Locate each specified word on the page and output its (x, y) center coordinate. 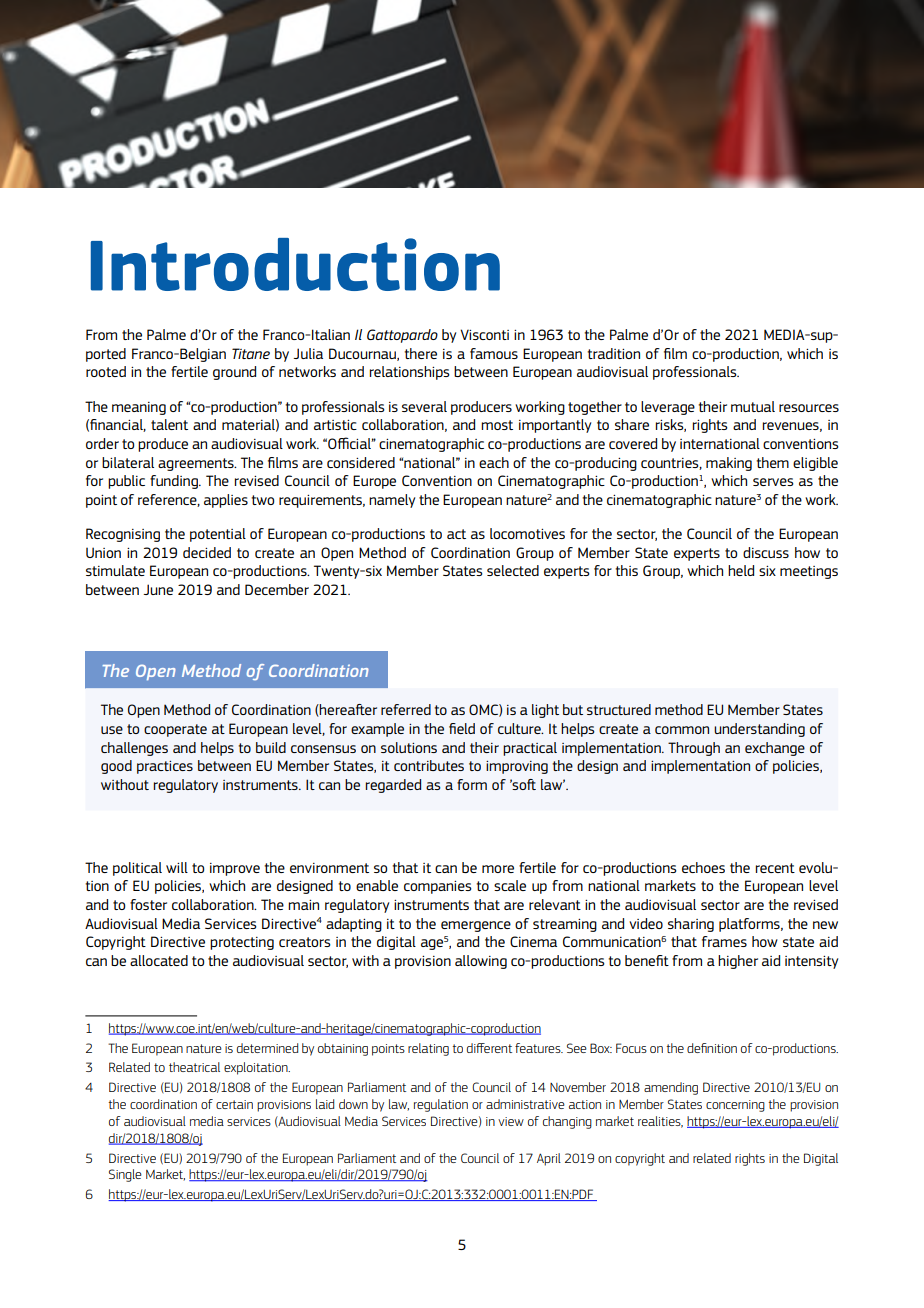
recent (775, 868)
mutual (753, 406)
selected (513, 570)
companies (438, 887)
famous (494, 353)
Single (125, 1175)
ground (234, 373)
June (158, 589)
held (741, 570)
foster (148, 904)
